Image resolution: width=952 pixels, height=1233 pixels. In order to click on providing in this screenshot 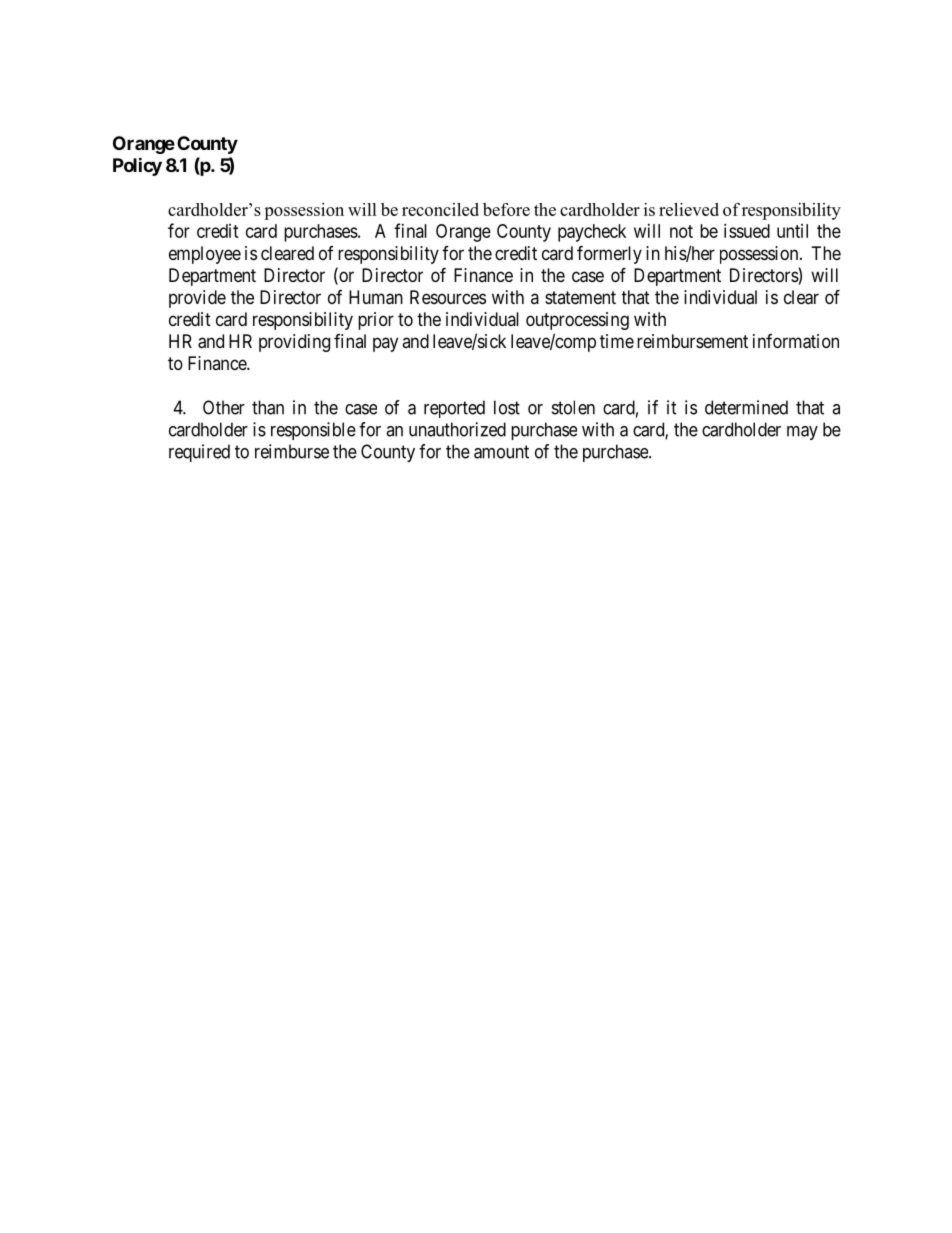, I will do `click(294, 343)`.
